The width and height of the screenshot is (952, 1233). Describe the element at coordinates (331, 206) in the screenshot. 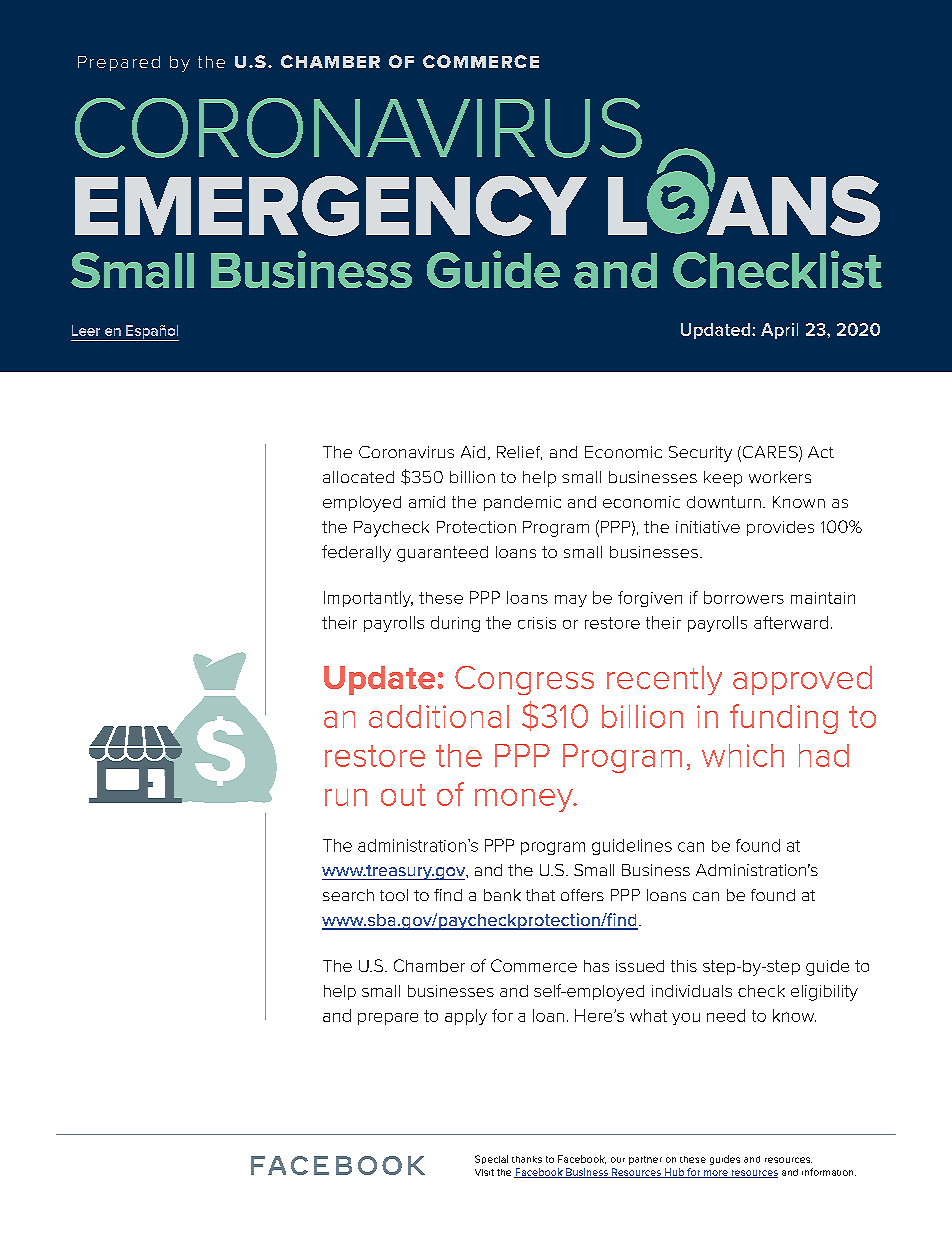

I see `EMERGENCY` at that location.
